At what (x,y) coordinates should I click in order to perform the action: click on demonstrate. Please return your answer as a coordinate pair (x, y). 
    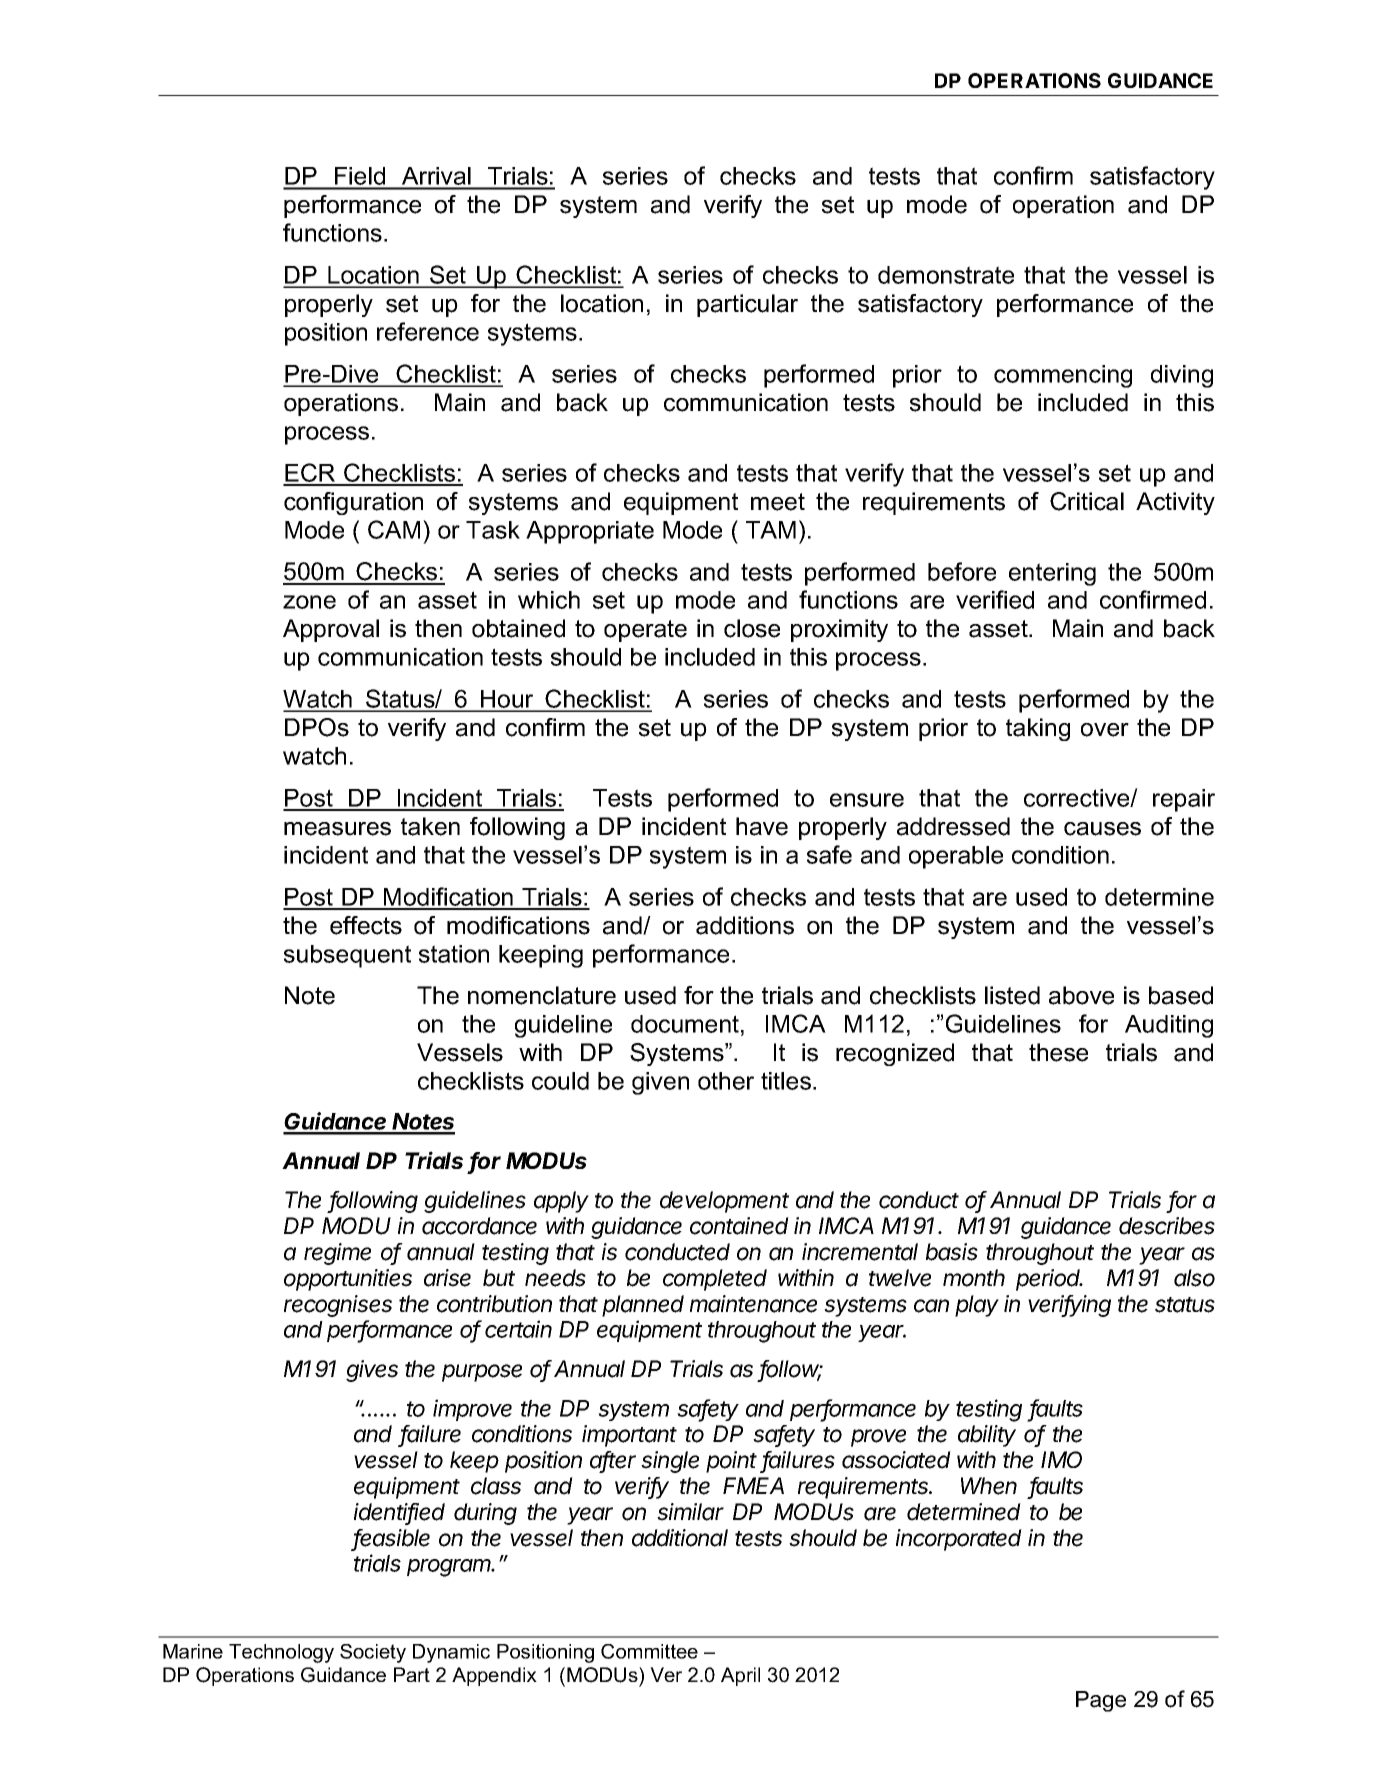
    Looking at the image, I should click on (946, 275).
